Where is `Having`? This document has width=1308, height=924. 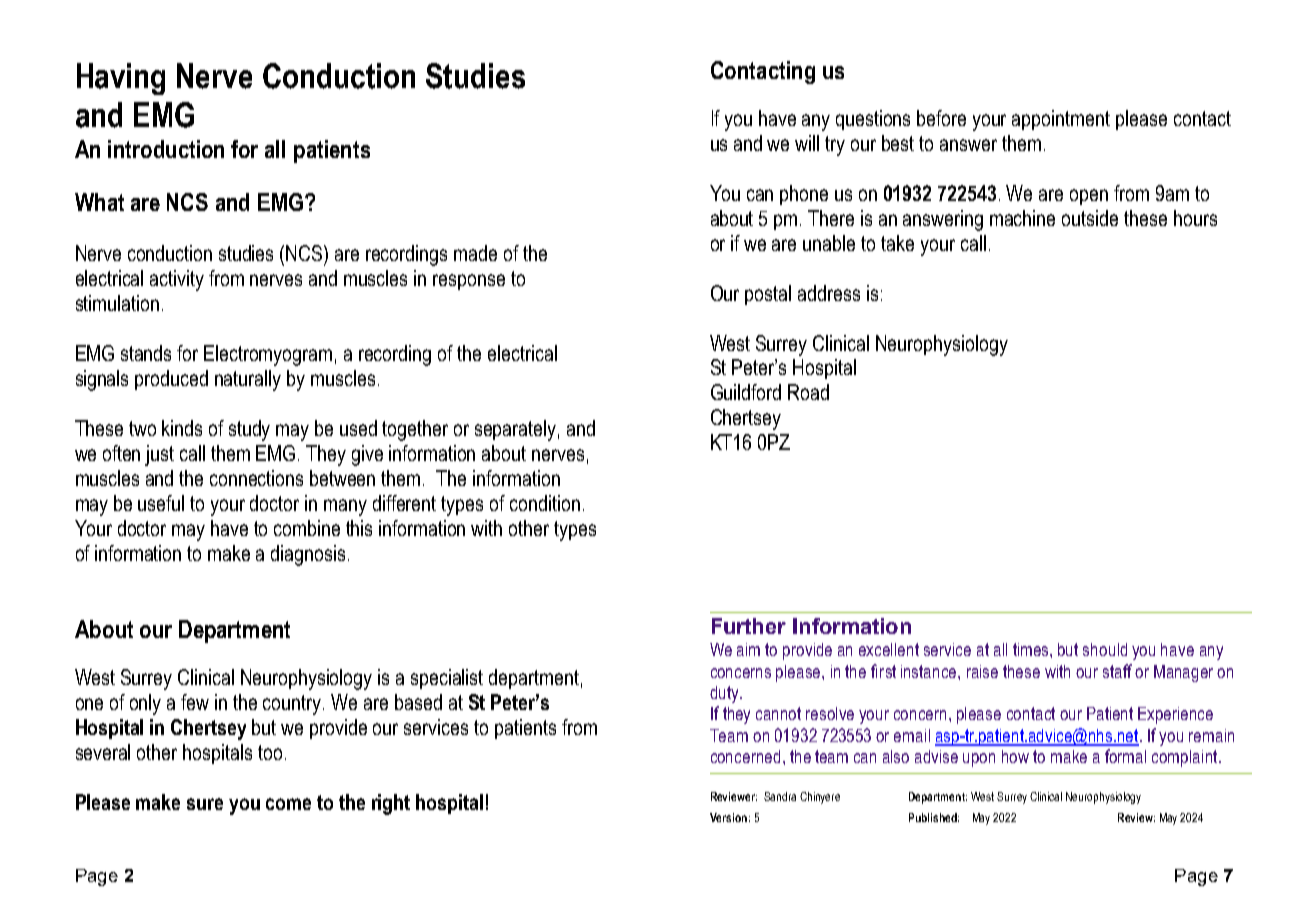
Having is located at coordinates (121, 79).
